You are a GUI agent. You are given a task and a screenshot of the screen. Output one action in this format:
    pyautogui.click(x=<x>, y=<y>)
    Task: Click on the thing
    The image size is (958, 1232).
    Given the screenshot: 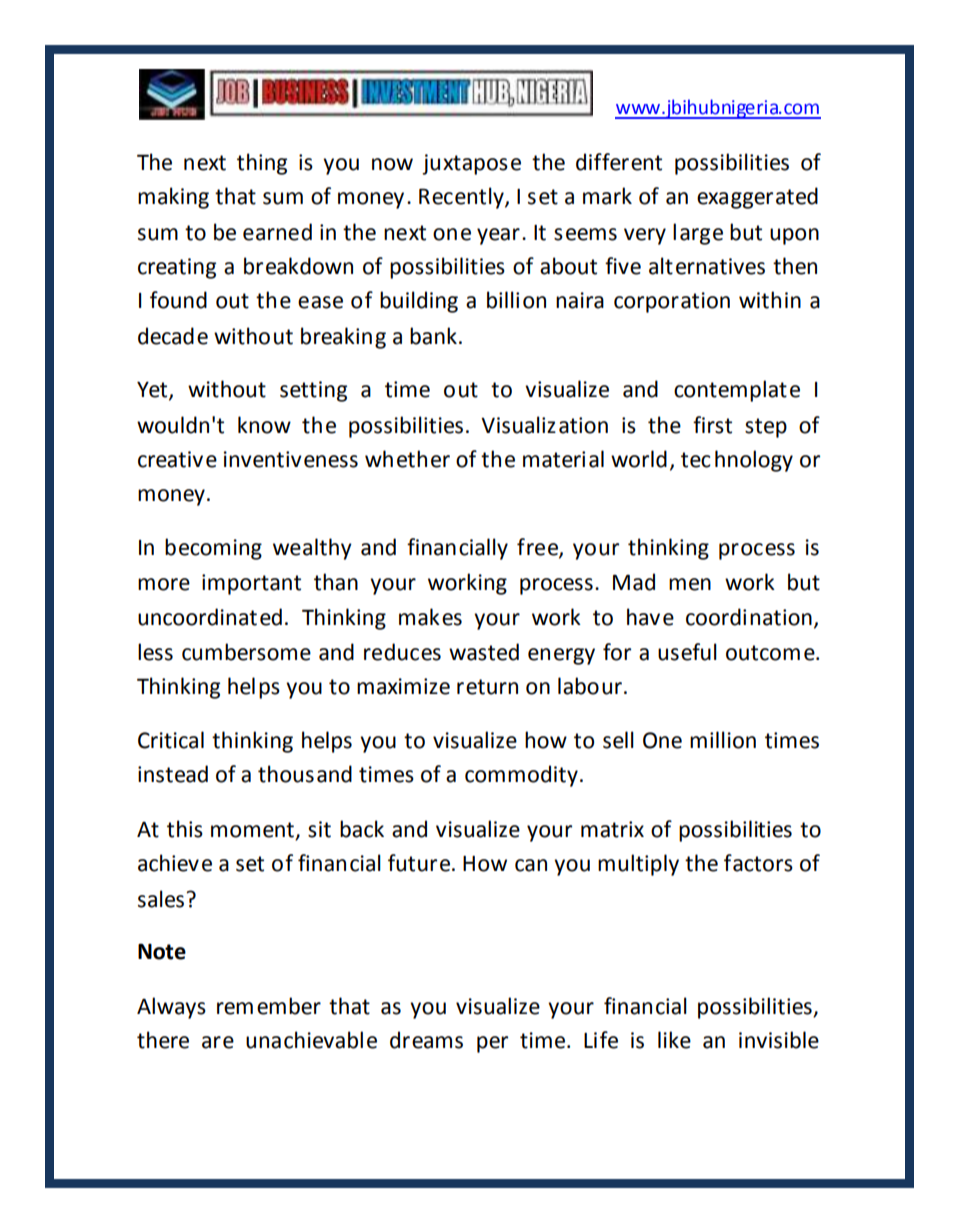 What is the action you would take?
    pyautogui.click(x=262, y=164)
